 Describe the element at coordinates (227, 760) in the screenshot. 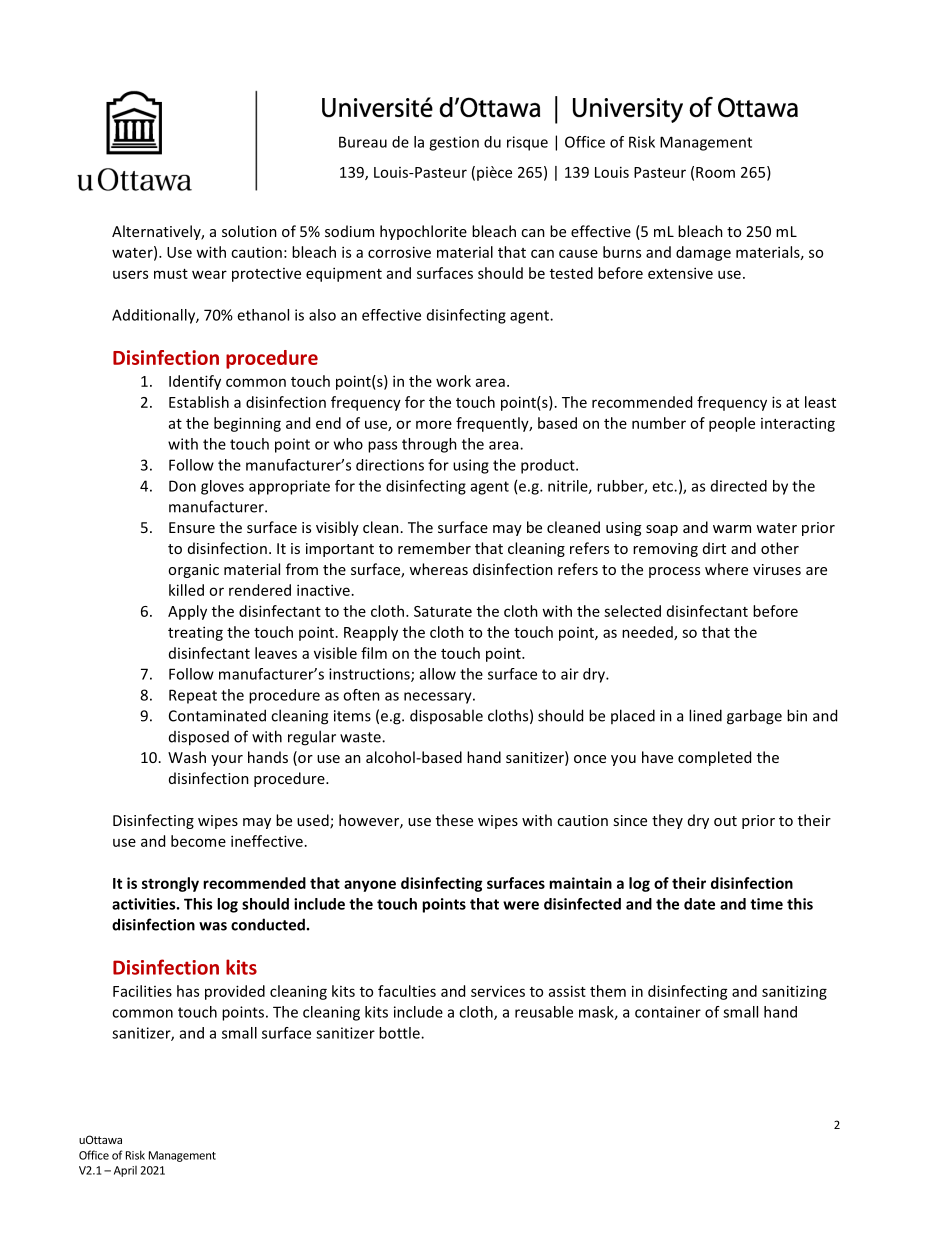

I see `your` at that location.
